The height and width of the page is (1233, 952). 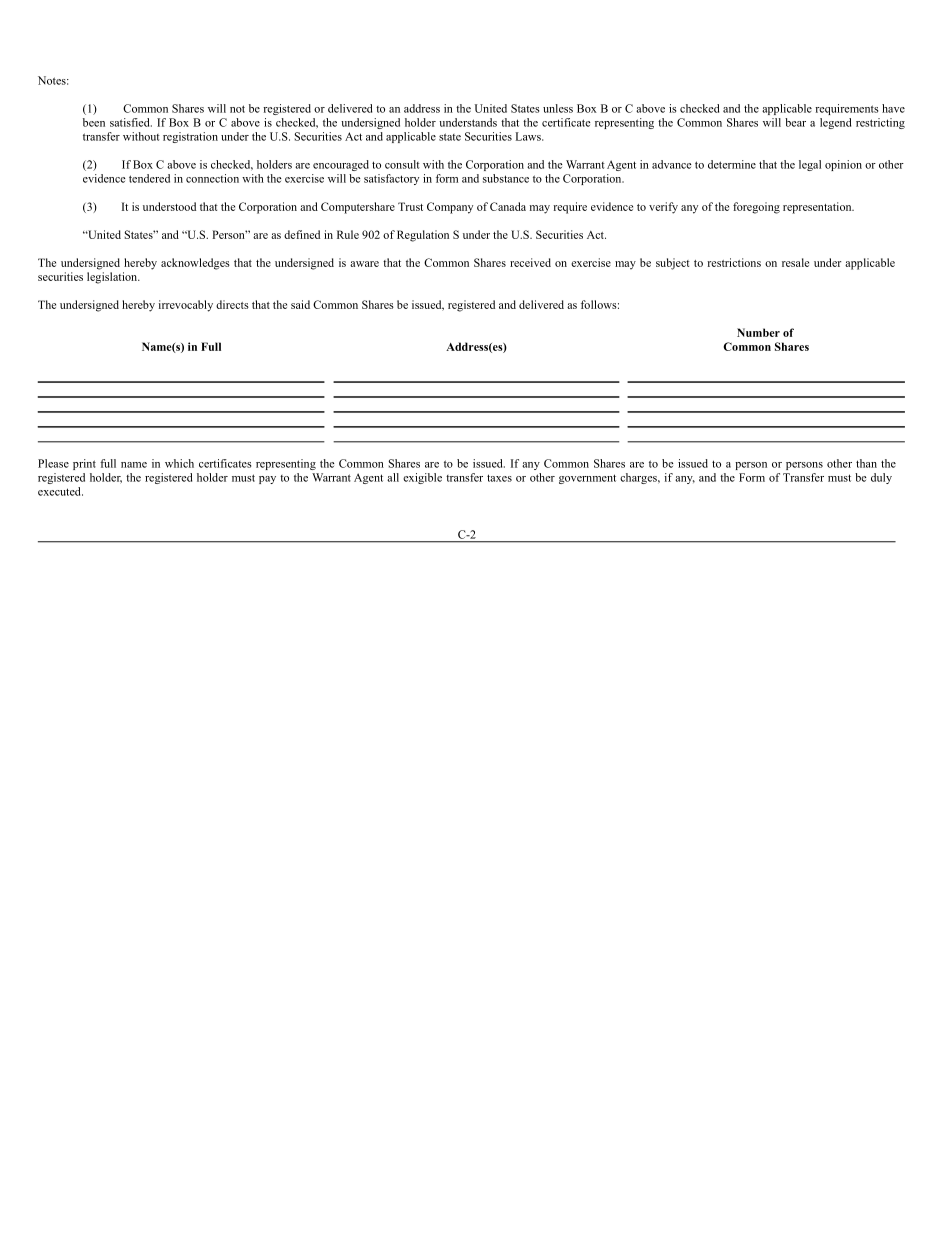 What do you see at coordinates (186, 306) in the page?
I see `irrevocably` at bounding box center [186, 306].
